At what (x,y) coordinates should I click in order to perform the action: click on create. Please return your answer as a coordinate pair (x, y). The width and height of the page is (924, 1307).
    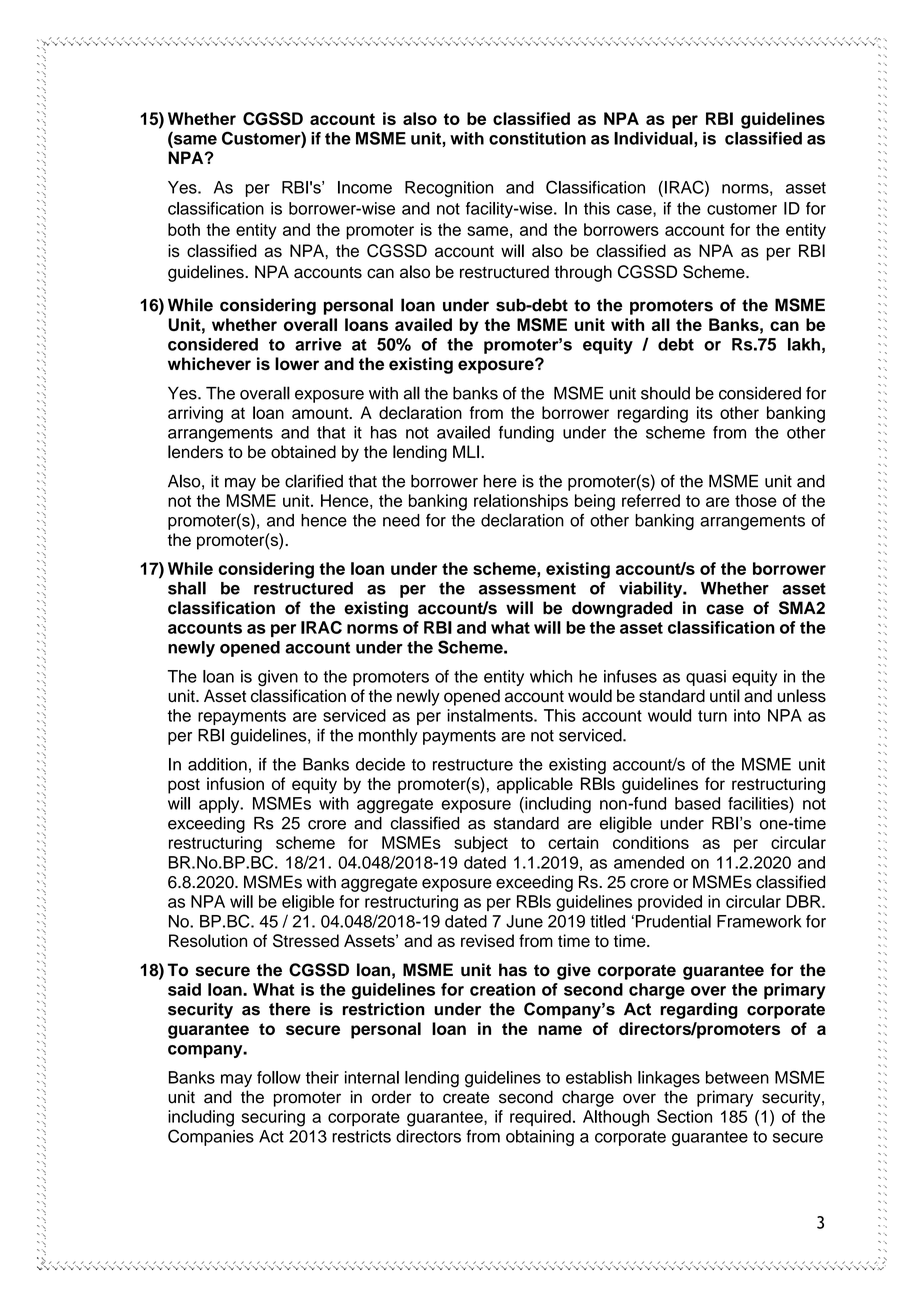
    Looking at the image, I should click on (466, 1098).
